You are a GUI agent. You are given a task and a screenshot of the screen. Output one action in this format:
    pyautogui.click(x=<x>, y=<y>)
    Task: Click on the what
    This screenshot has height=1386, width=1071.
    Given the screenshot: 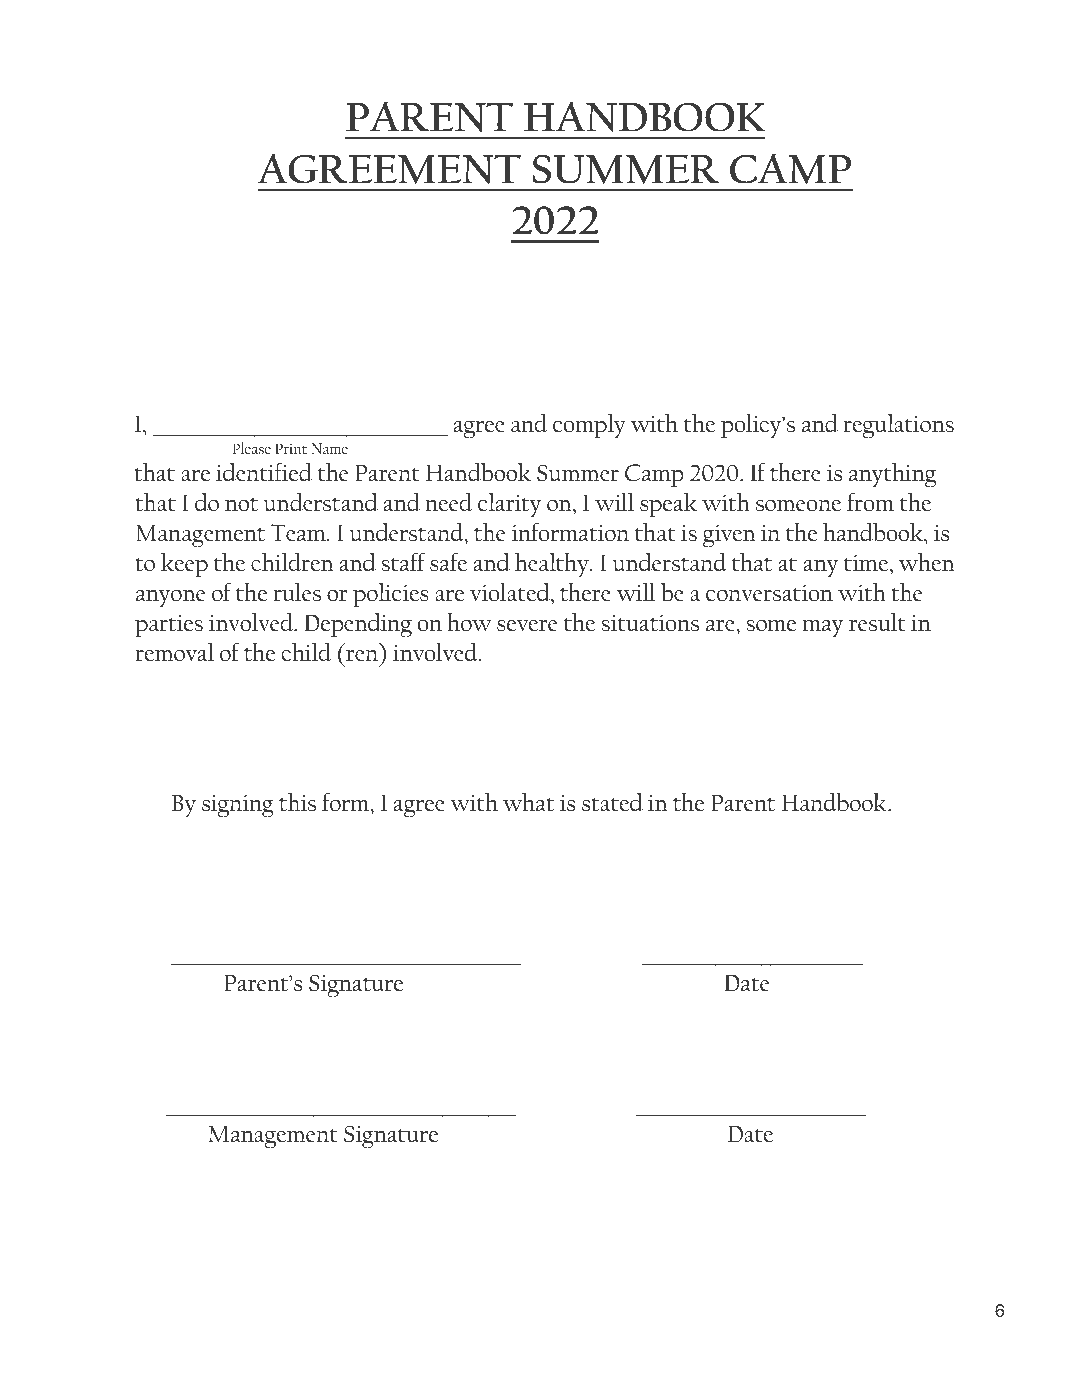 What is the action you would take?
    pyautogui.click(x=528, y=802)
